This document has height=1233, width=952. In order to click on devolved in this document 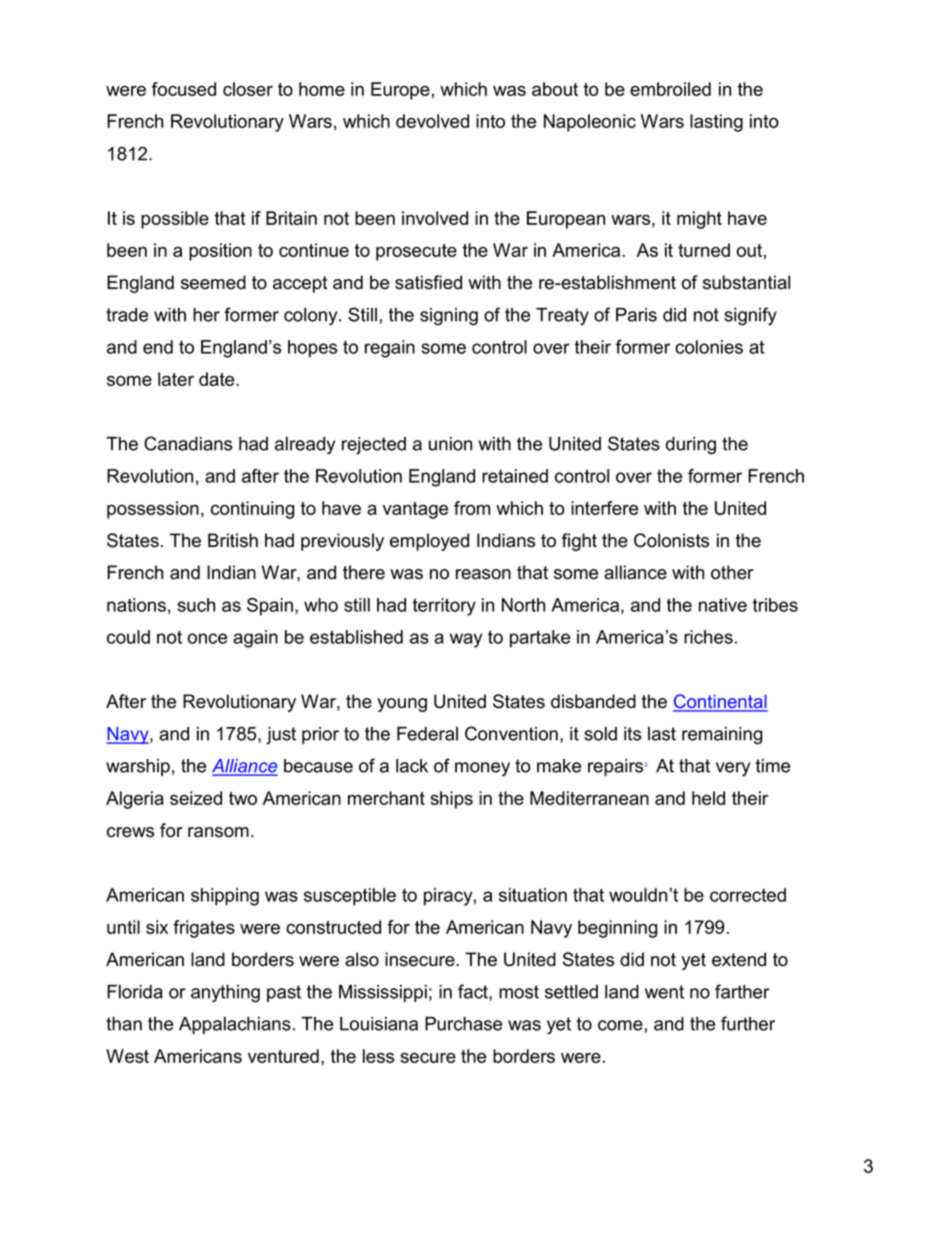, I will do `click(432, 121)`.
